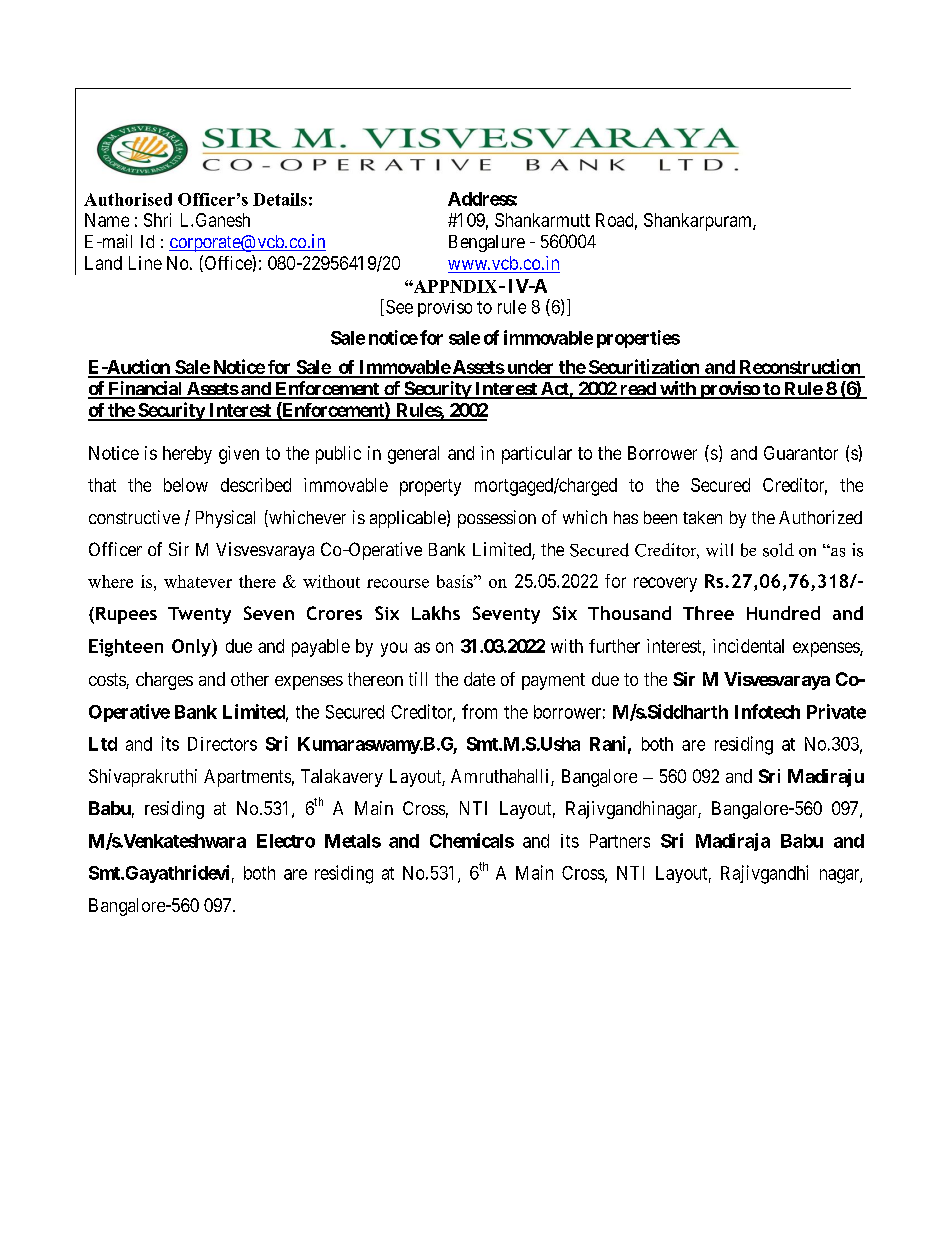 This page has height=1233, width=952. What do you see at coordinates (497, 519) in the page?
I see `possession` at bounding box center [497, 519].
